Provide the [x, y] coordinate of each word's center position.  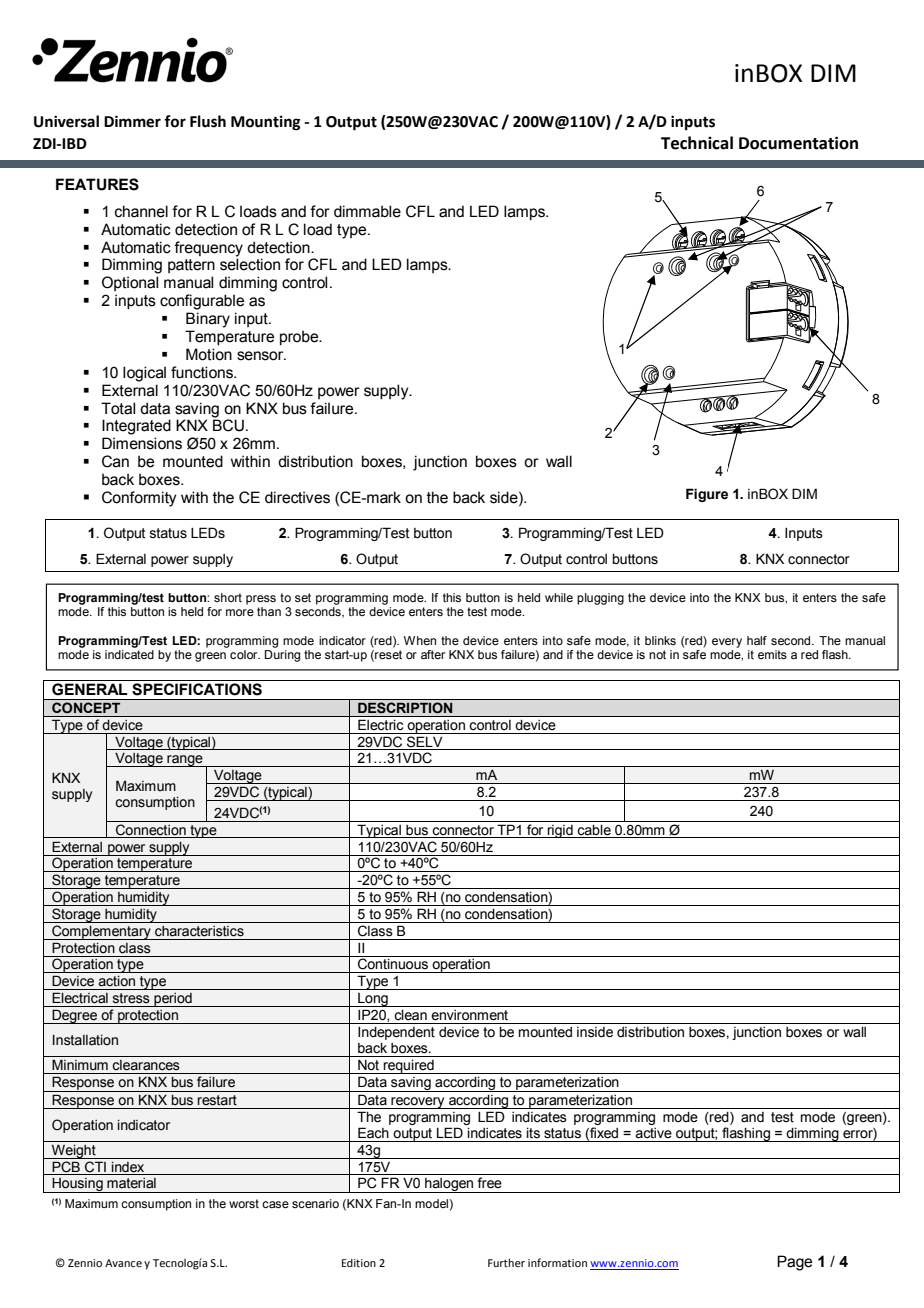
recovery [418, 1103]
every [727, 643]
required [409, 1067]
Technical [697, 143]
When [420, 640]
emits [772, 654]
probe [300, 337]
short [228, 597]
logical [144, 374]
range [185, 761]
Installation [85, 1040]
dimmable [367, 211]
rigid [560, 831]
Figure [707, 495]
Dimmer [132, 121]
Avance [123, 1263]
